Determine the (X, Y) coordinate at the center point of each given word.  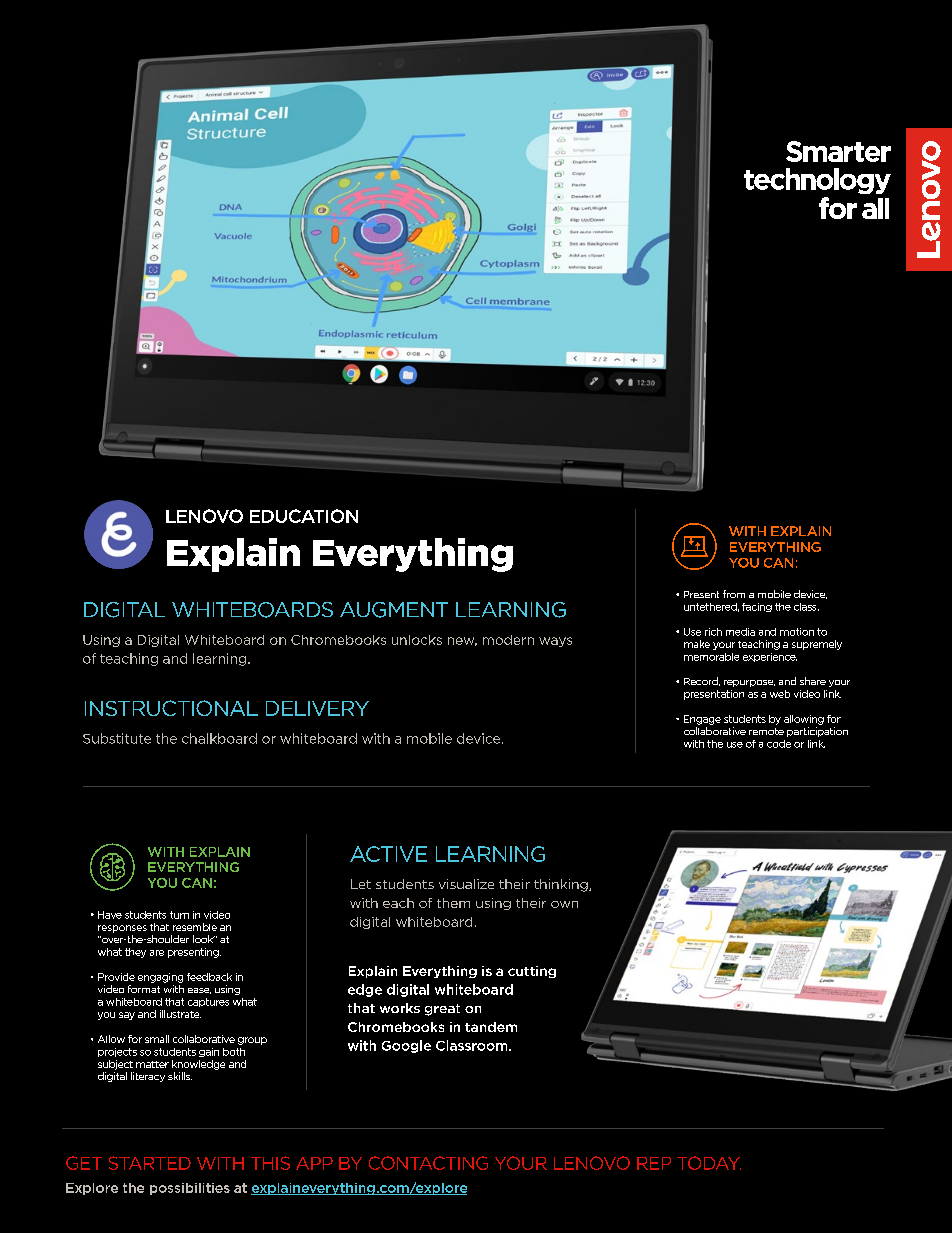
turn (179, 915)
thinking (562, 885)
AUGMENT (394, 610)
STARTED (150, 1163)
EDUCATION (304, 516)
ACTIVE (388, 854)
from (734, 594)
